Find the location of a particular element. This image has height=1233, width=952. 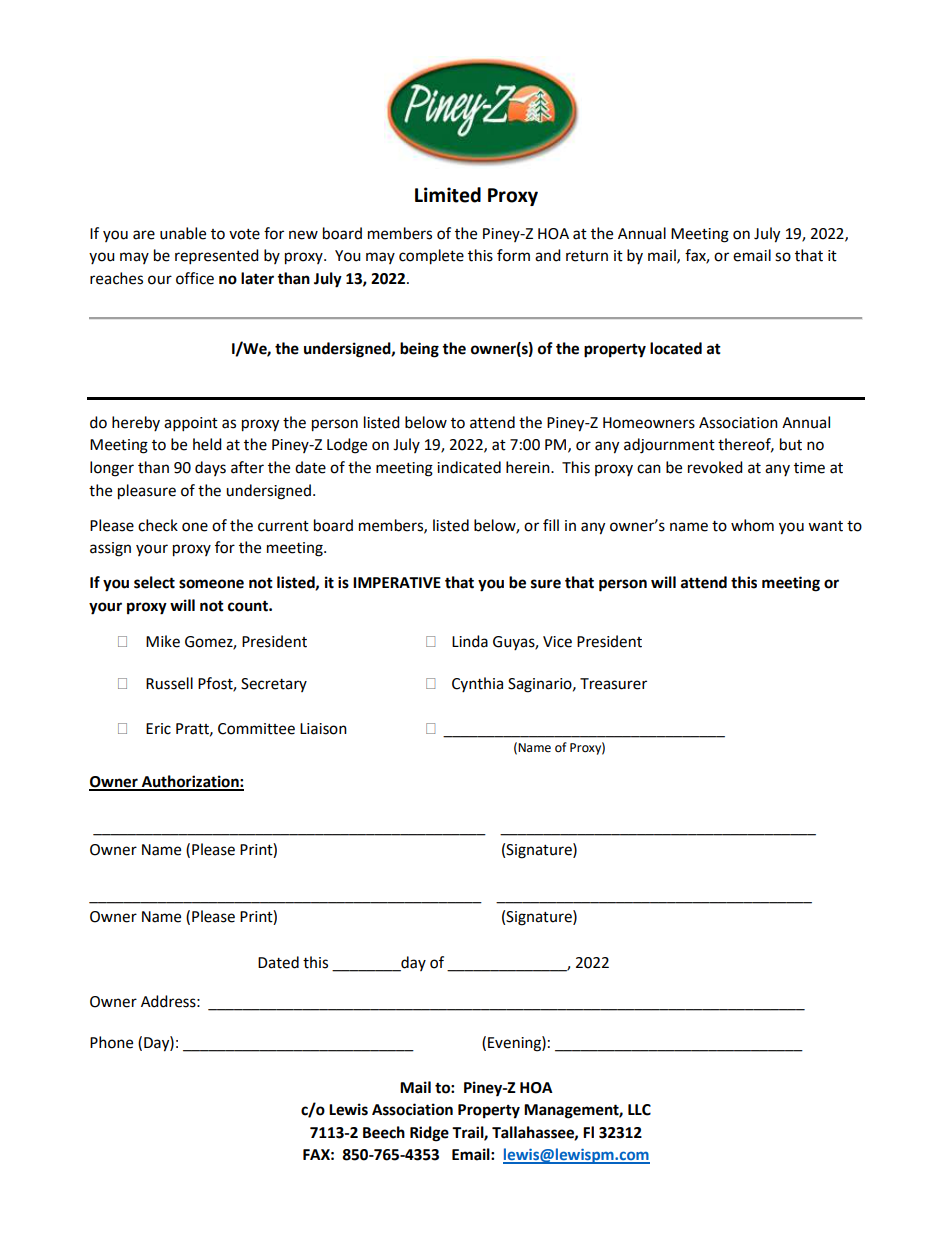

Russell is located at coordinates (169, 683).
